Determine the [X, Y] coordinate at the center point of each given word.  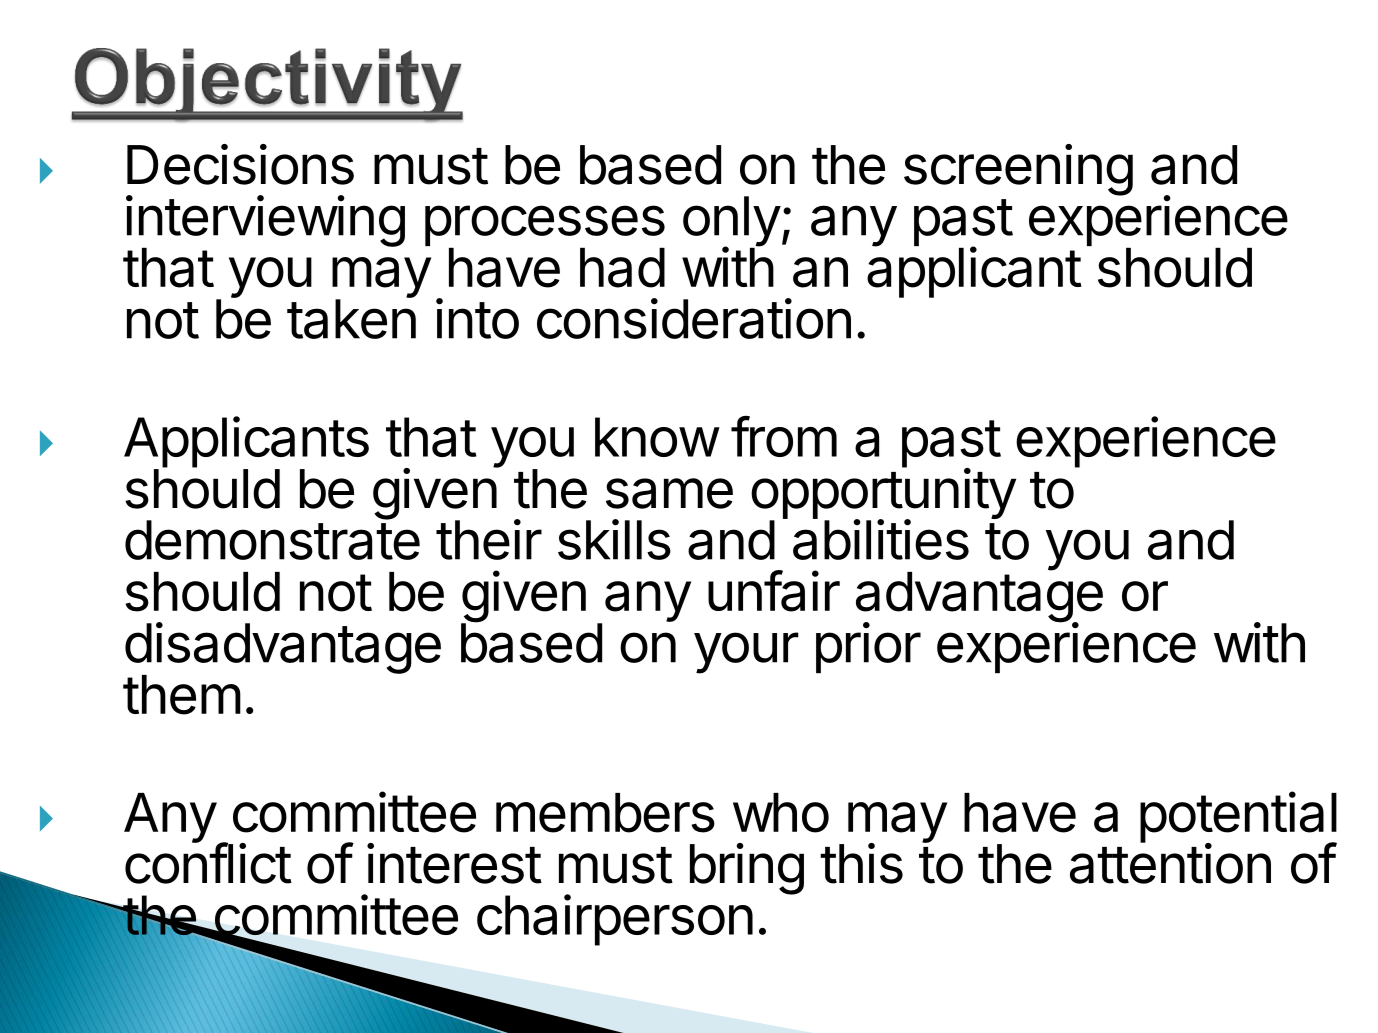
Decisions [240, 164]
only [732, 222]
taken [351, 318]
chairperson [615, 920]
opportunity [883, 494]
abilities [881, 539]
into [477, 318]
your [746, 653]
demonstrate [272, 539]
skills [614, 539]
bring [747, 869]
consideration [694, 318]
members [605, 813]
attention [1170, 863]
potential [1238, 818]
